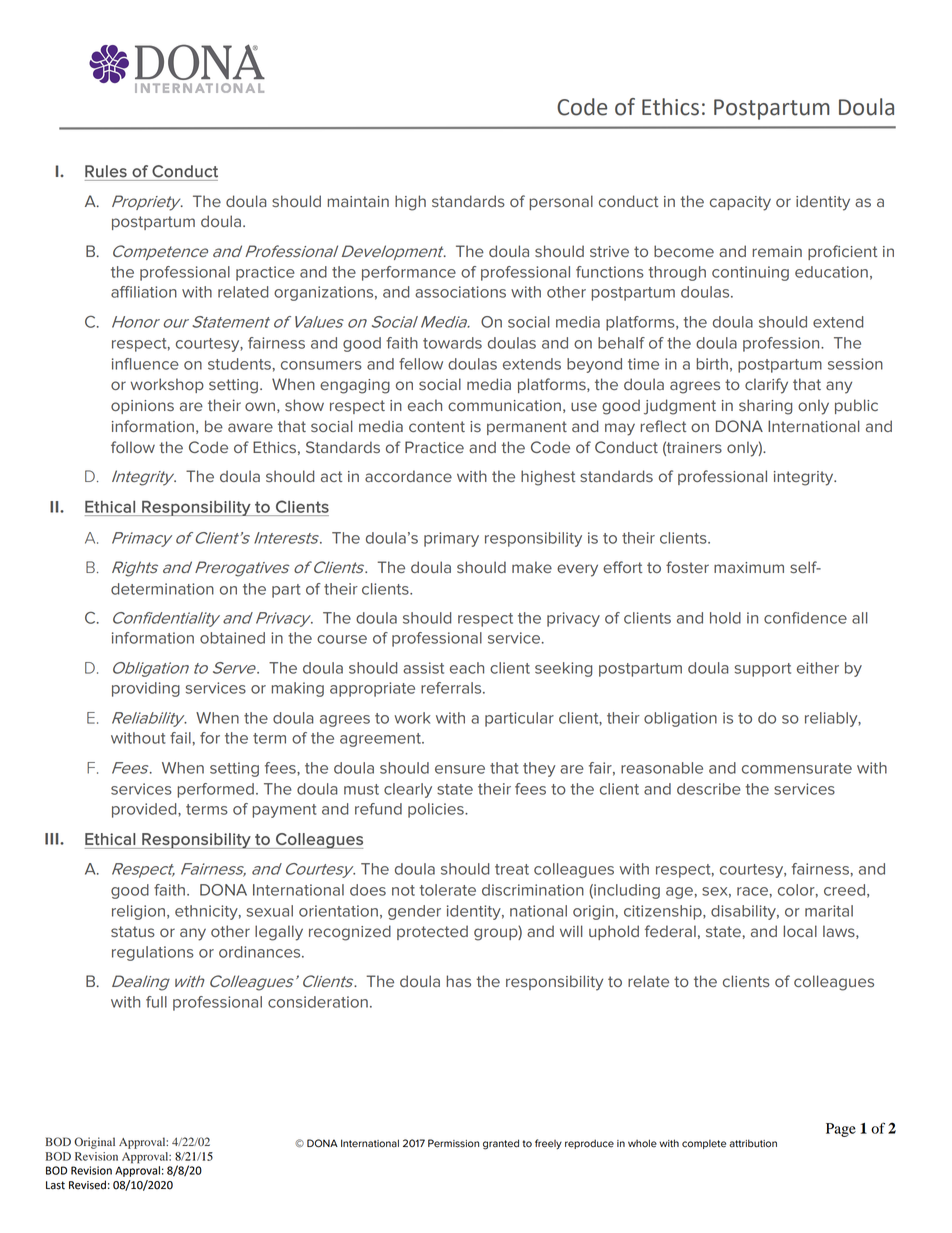 The width and height of the page is (952, 1233). Describe the element at coordinates (55, 1185) in the page. I see `Last` at that location.
